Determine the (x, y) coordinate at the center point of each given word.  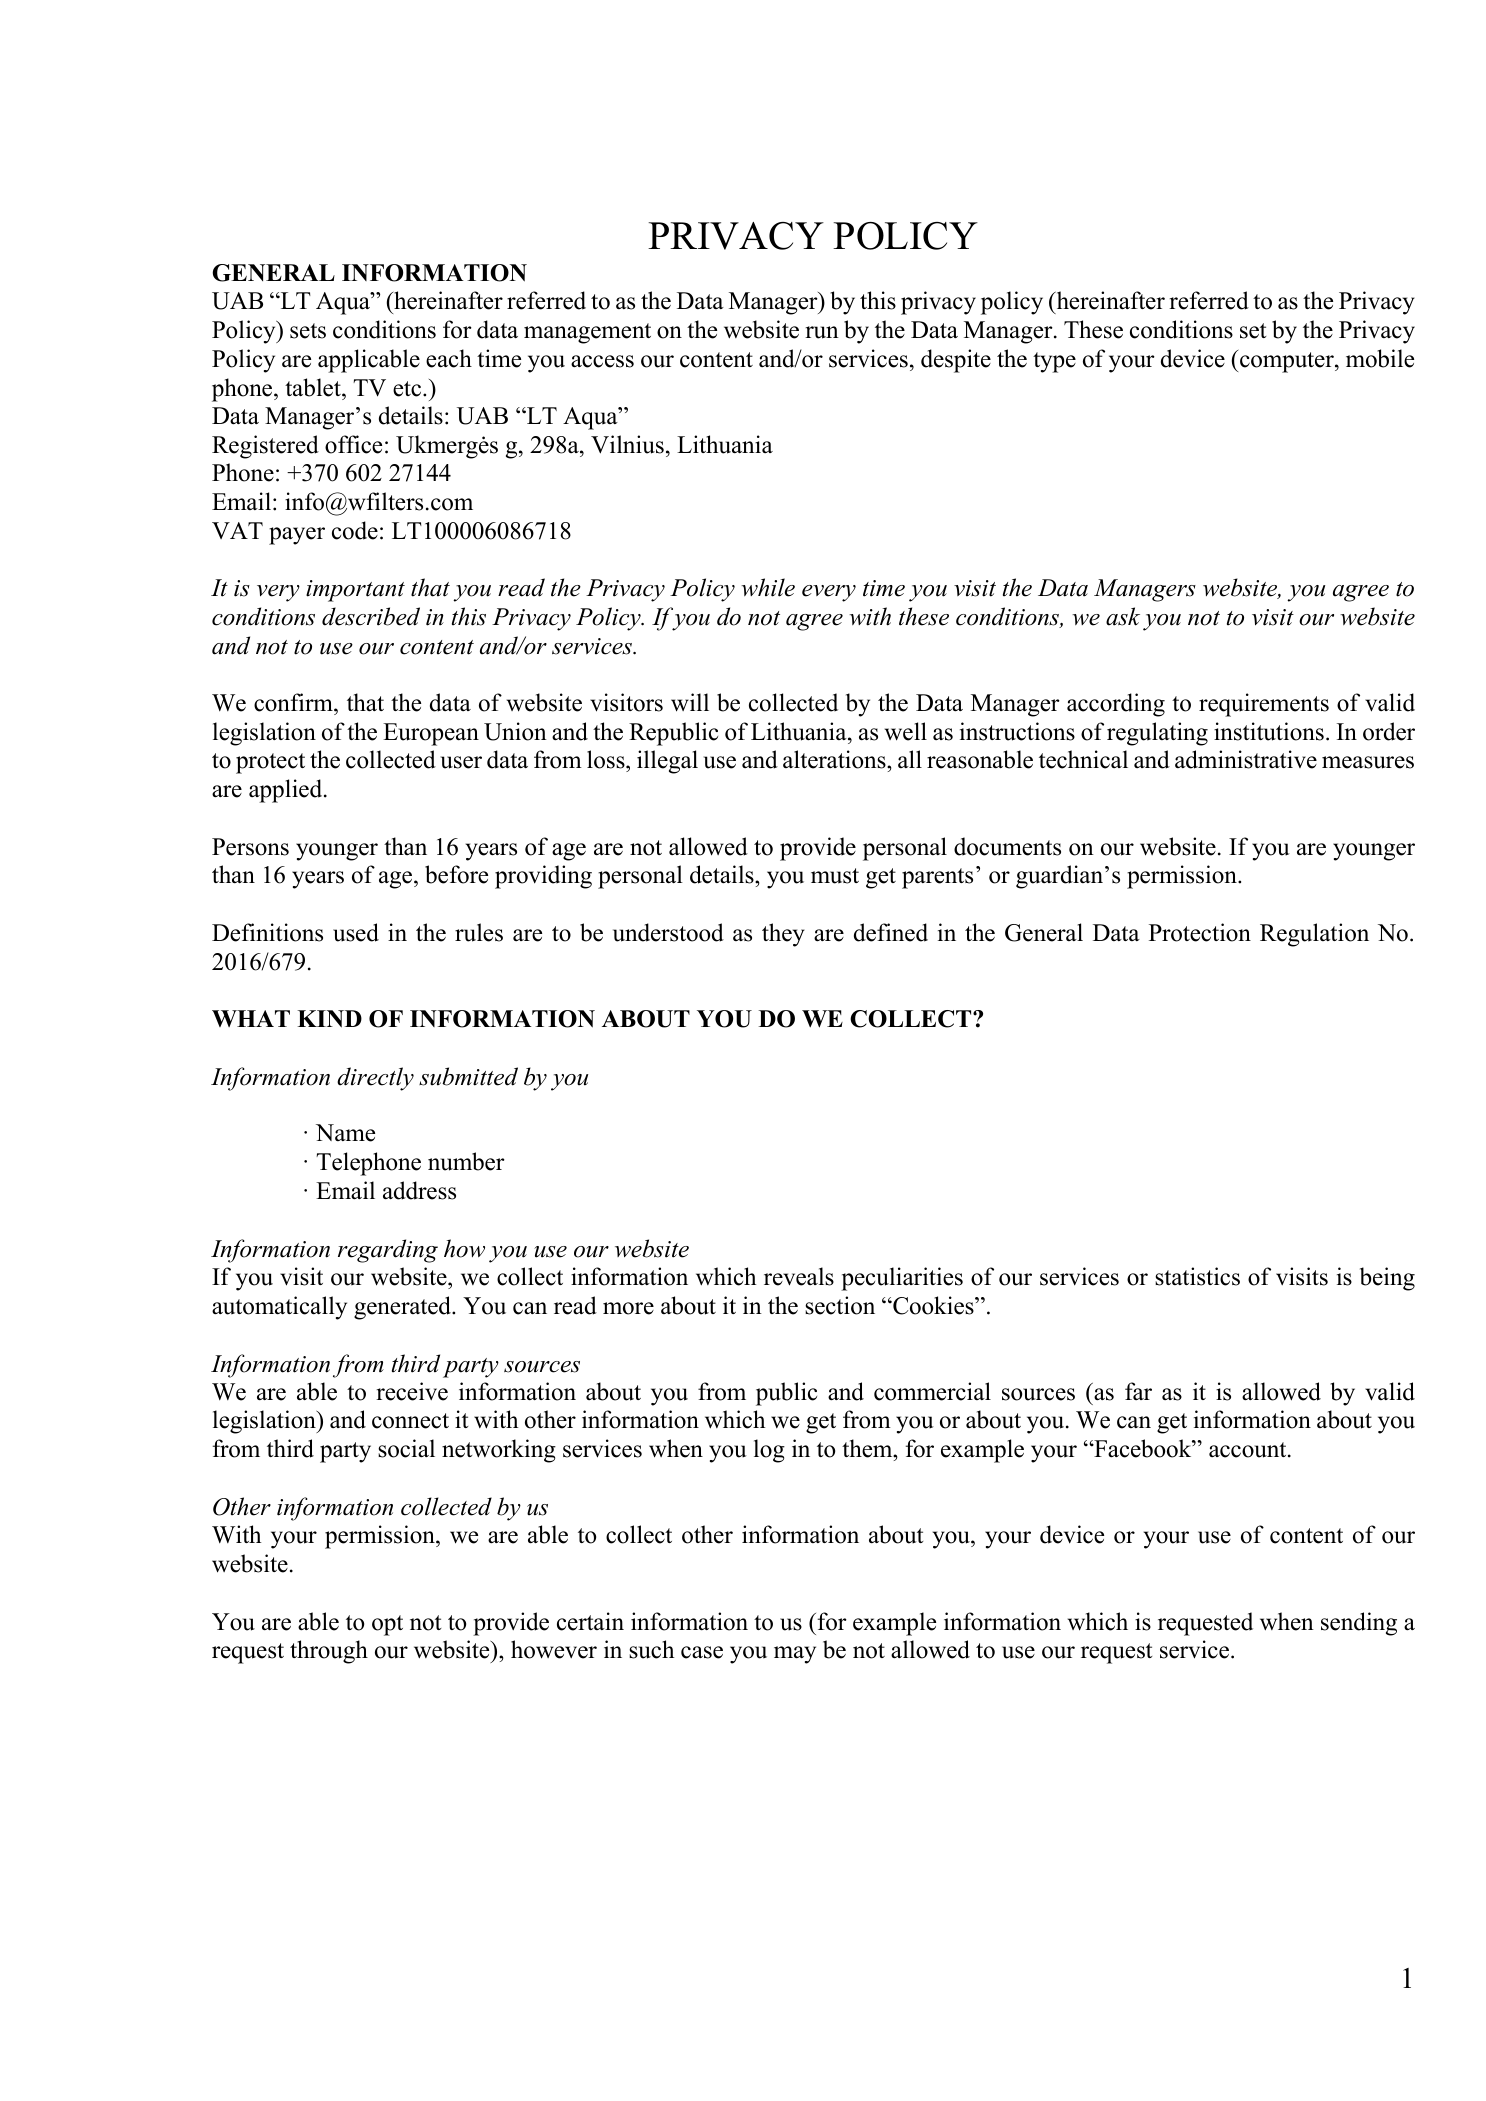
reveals (799, 1276)
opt (387, 1625)
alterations (835, 759)
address (419, 1190)
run (822, 332)
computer (1288, 362)
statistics (1197, 1276)
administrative (1246, 759)
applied (287, 791)
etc (408, 389)
